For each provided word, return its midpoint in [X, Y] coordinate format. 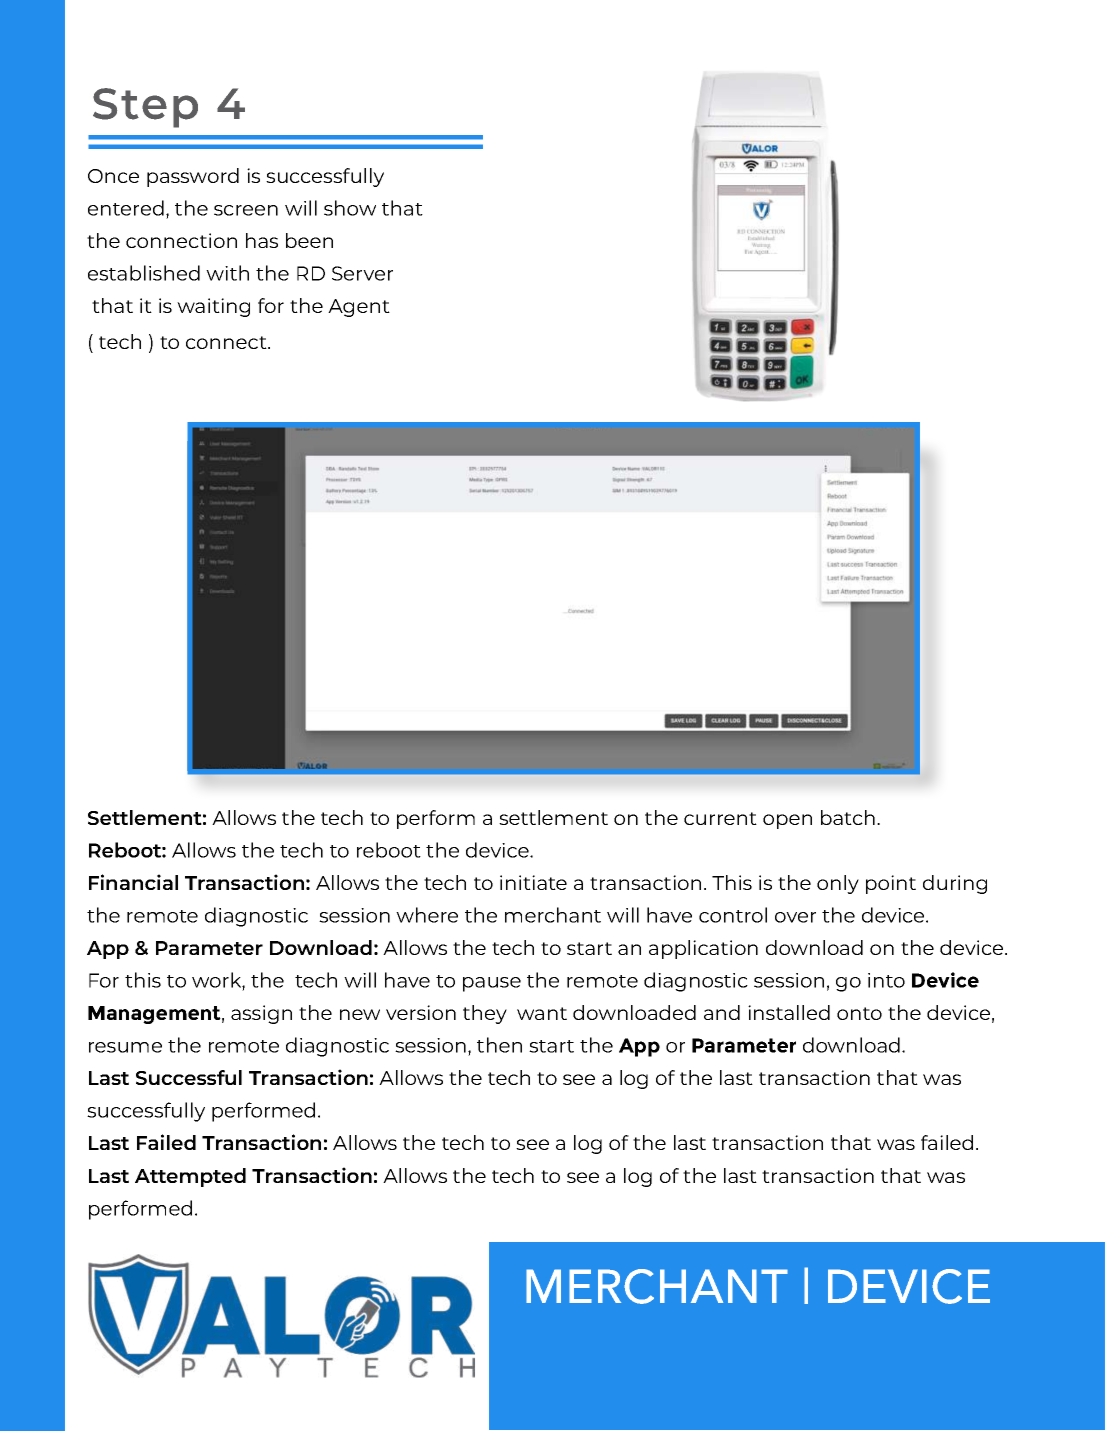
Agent [359, 308]
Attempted [190, 1177]
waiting [213, 307]
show [350, 208]
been [309, 240]
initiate [533, 882]
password [193, 177]
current [720, 818]
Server [362, 273]
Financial [133, 882]
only [838, 884]
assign [261, 1014]
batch [848, 817]
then [499, 1045]
